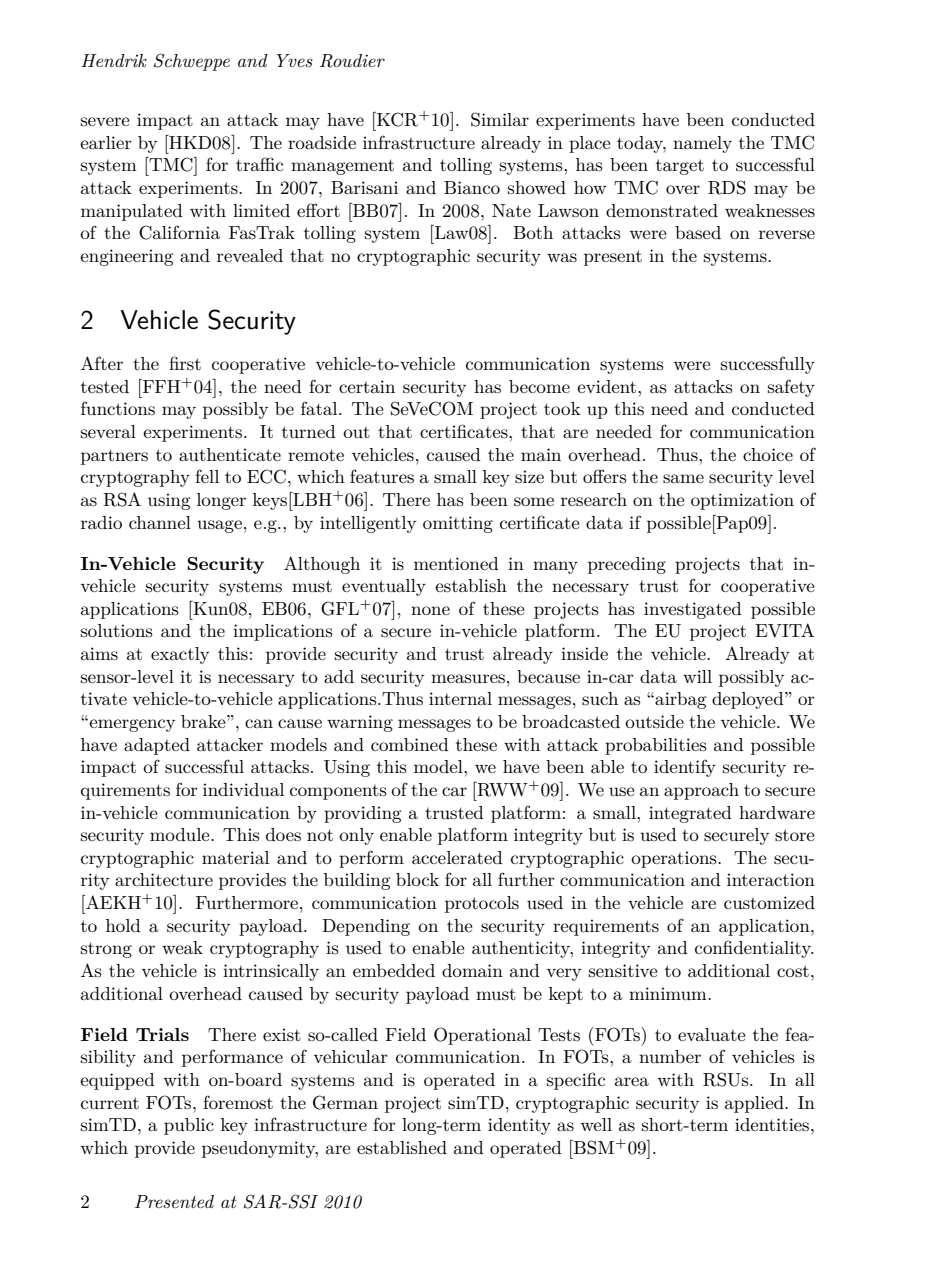 The height and width of the screenshot is (1288, 950). I want to click on namely, so click(702, 144).
